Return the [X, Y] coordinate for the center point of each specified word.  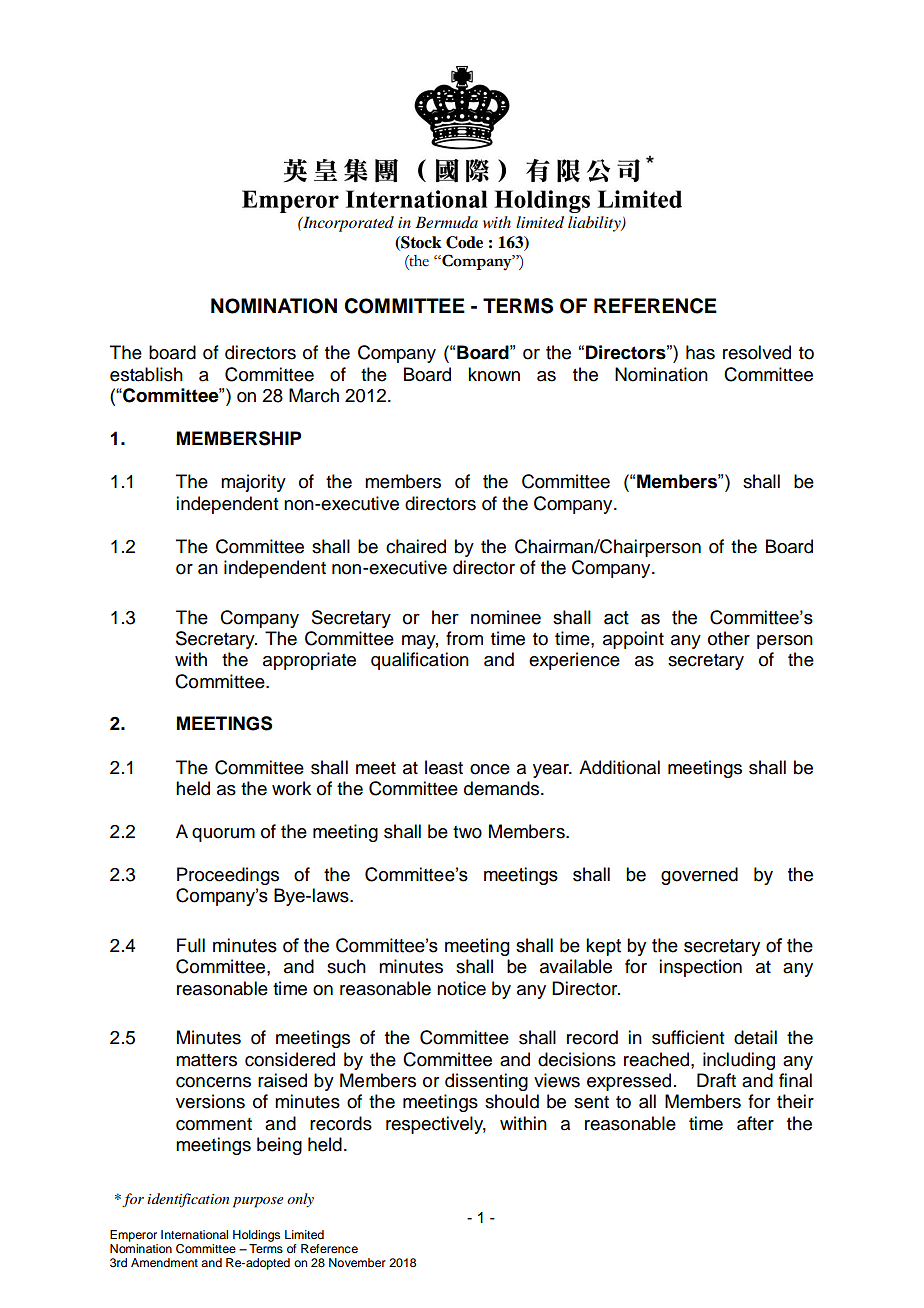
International [194, 1234]
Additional [619, 767]
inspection [700, 968]
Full [191, 945]
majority [253, 483]
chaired [416, 546]
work [291, 788]
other [729, 638]
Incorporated [347, 224]
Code [464, 242]
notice [461, 988]
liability [595, 224]
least [444, 767]
